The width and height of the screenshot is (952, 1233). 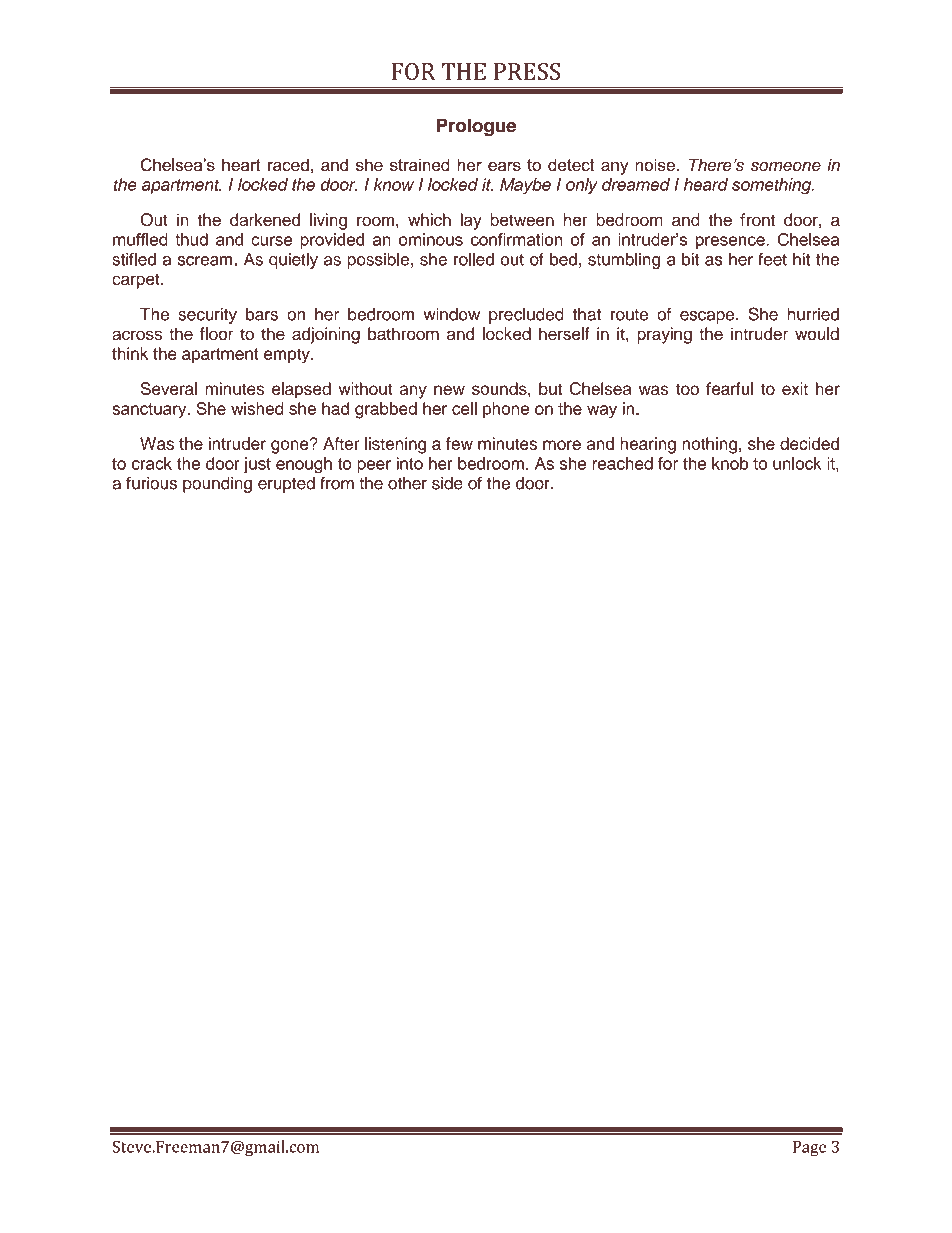 I want to click on nothing, so click(x=709, y=445).
